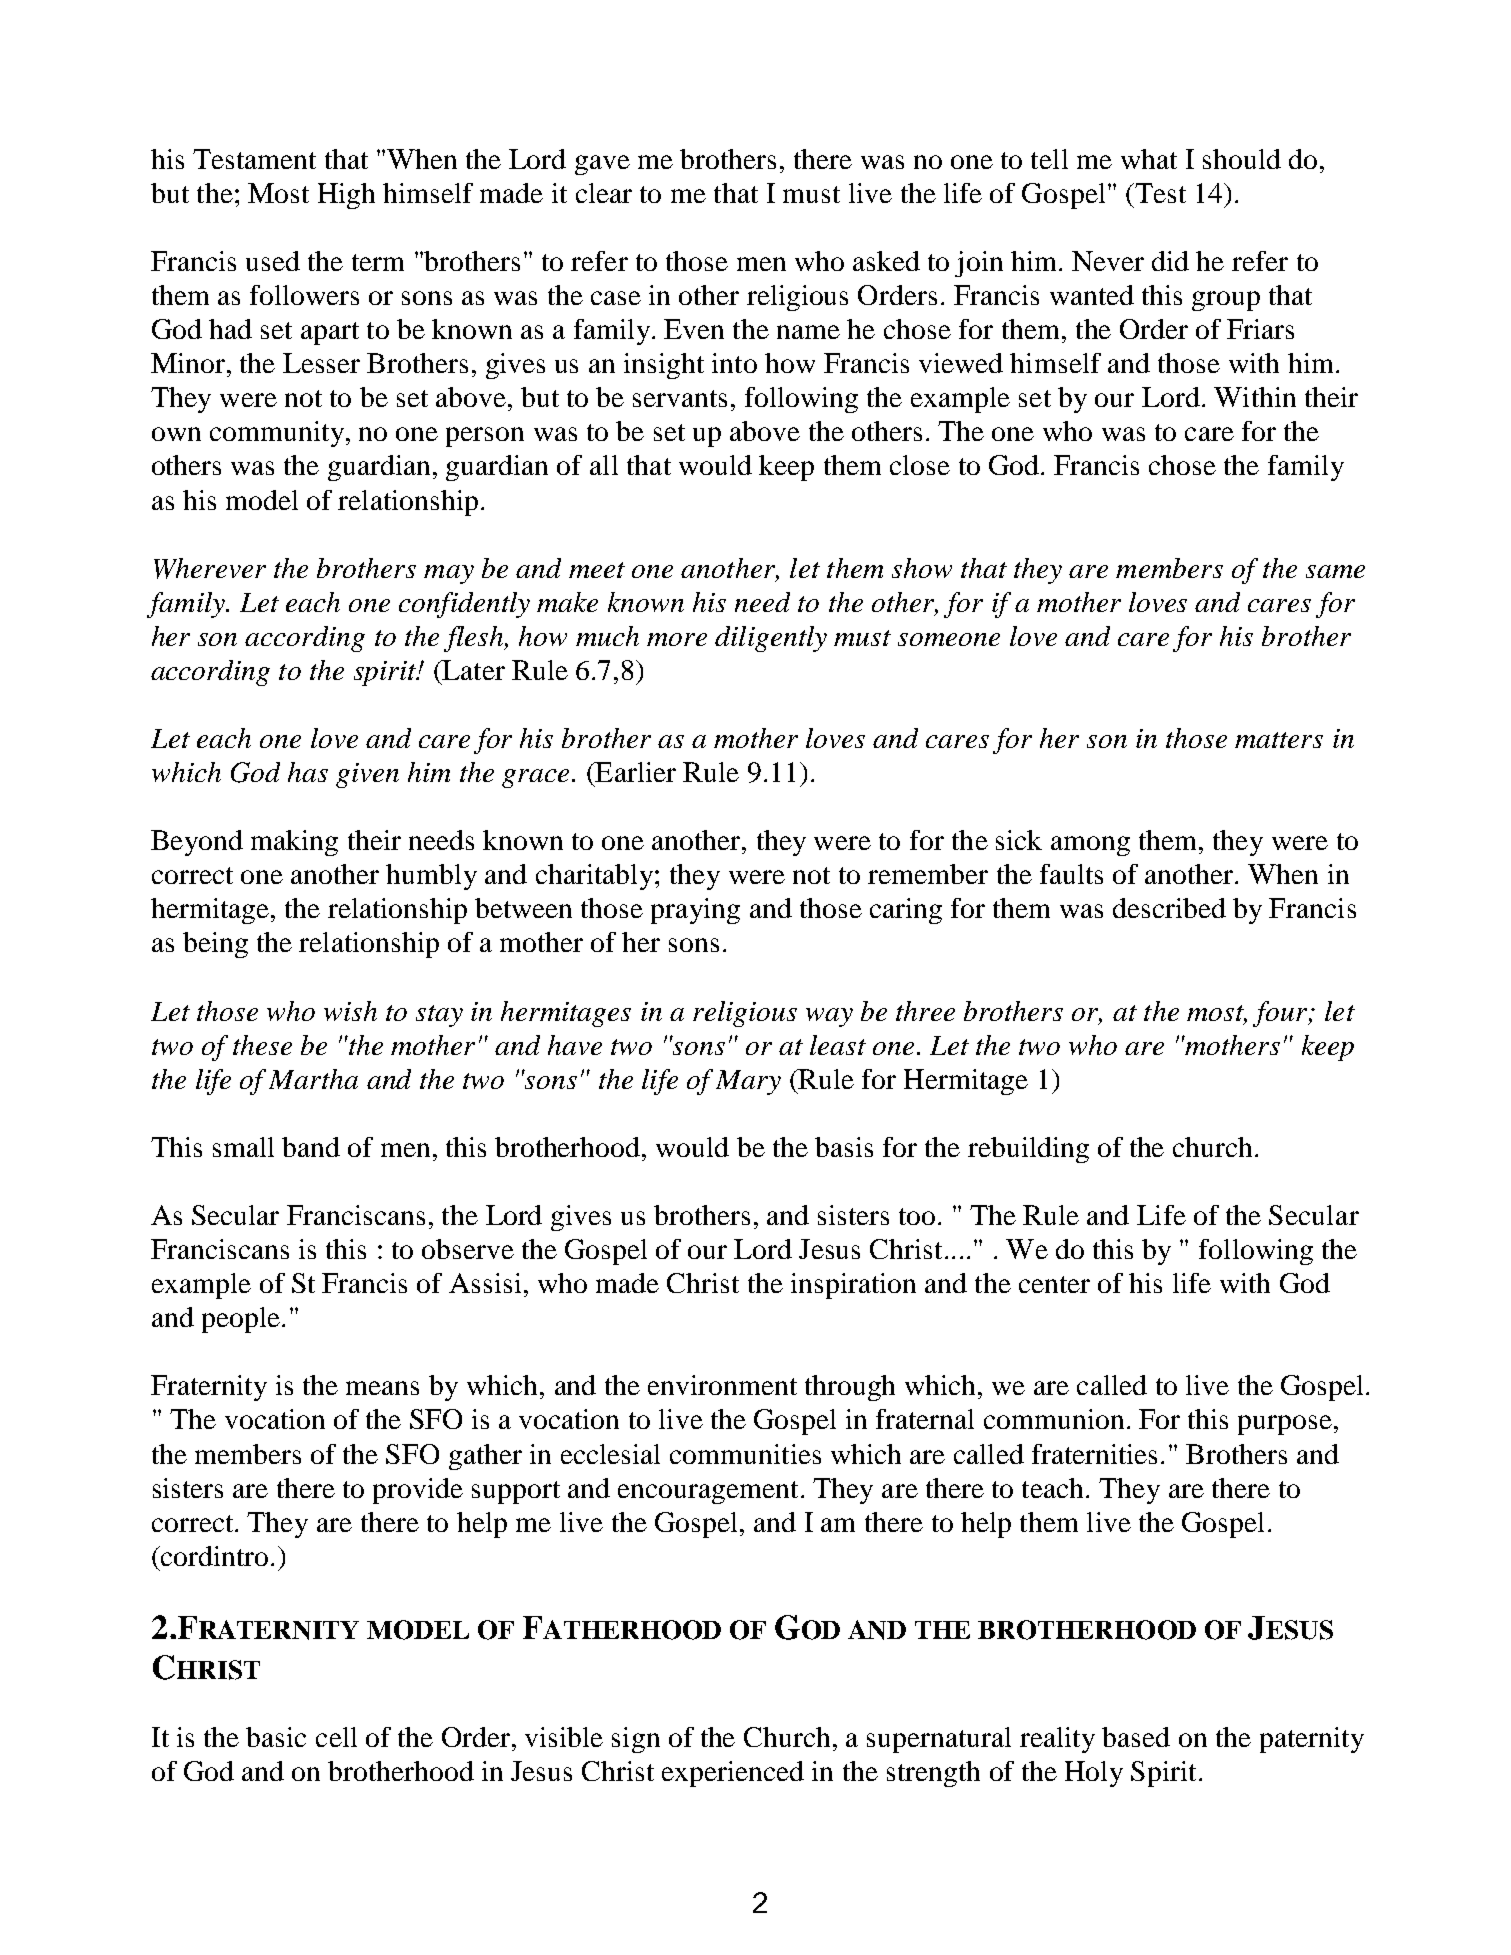  What do you see at coordinates (634, 772) in the screenshot?
I see `Earlier` at bounding box center [634, 772].
